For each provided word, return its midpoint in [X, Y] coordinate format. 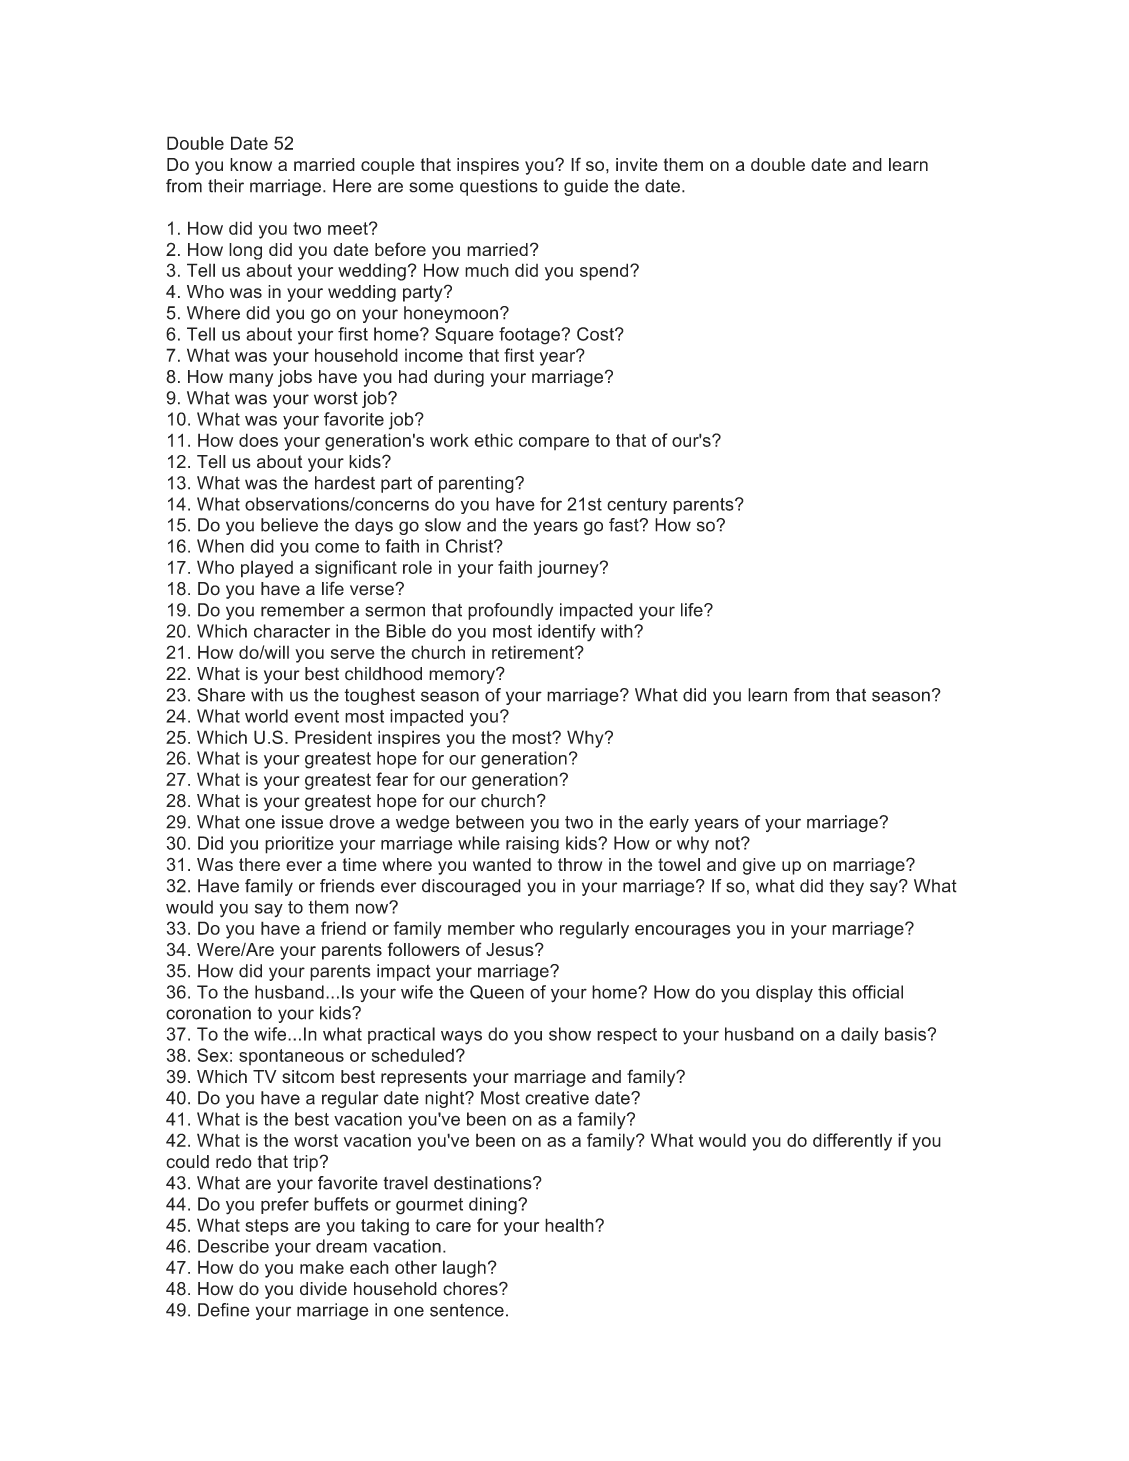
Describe [233, 1246]
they [846, 887]
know [251, 164]
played [267, 569]
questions [499, 187]
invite [637, 164]
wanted [502, 864]
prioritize [299, 845]
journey [569, 569]
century [637, 506]
